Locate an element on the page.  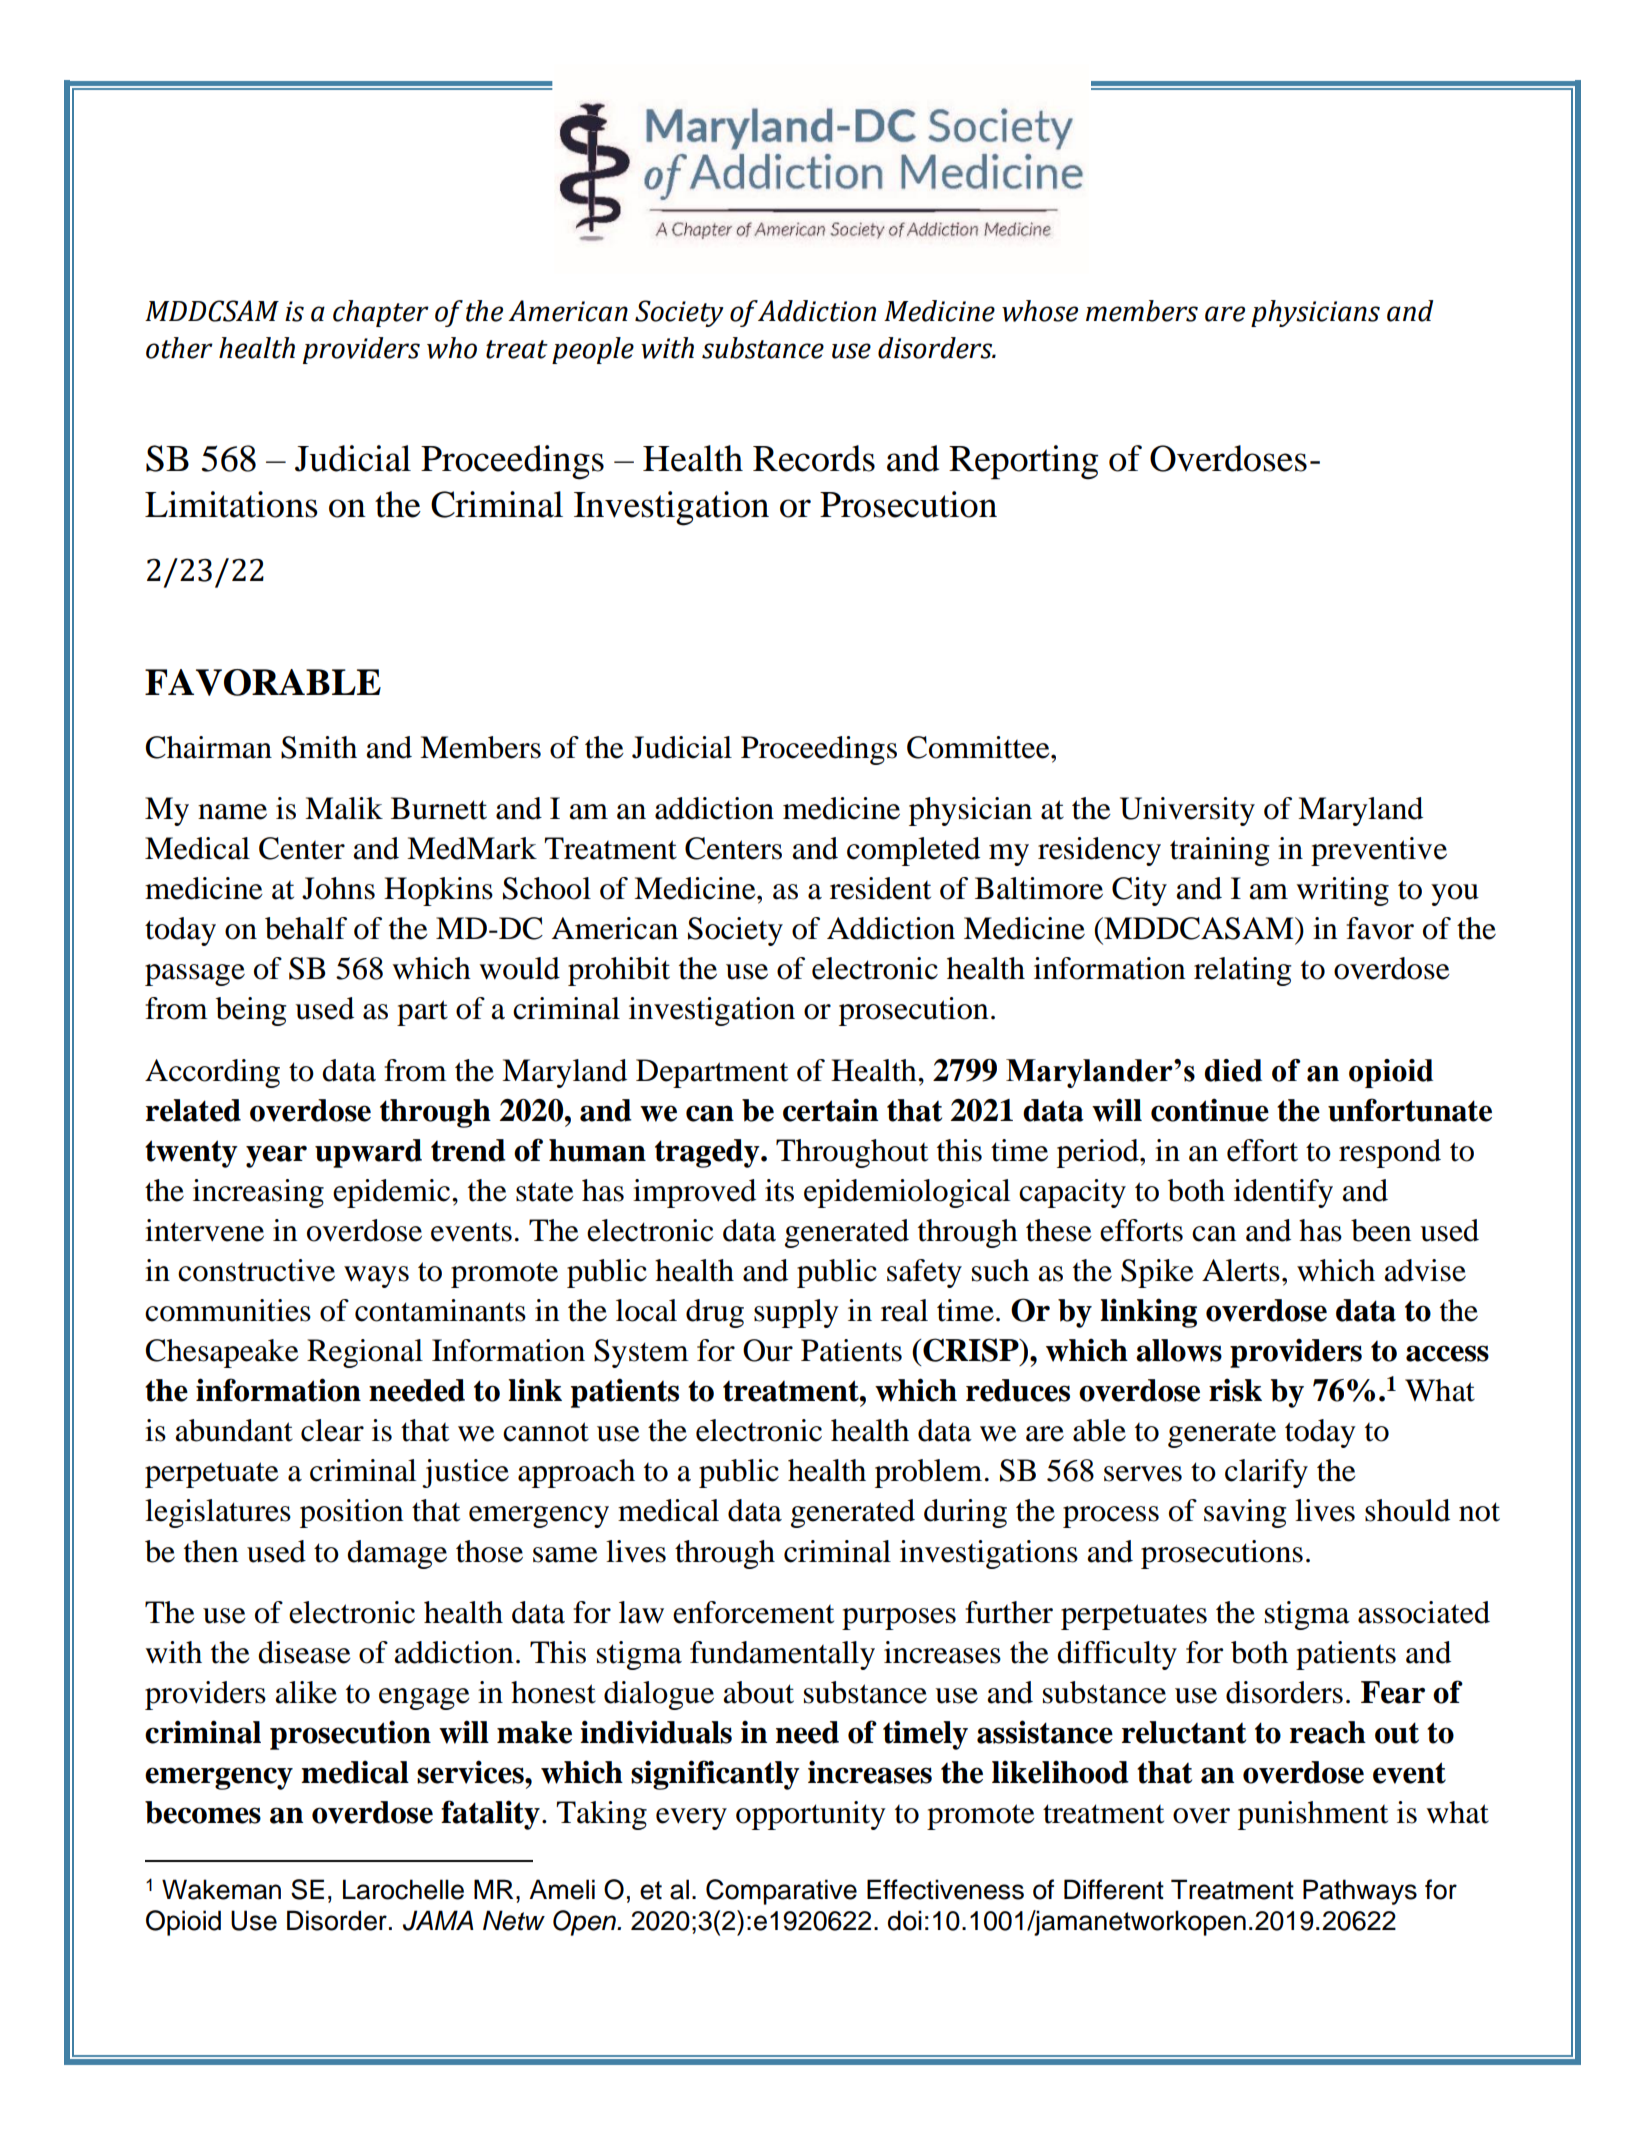
becomes is located at coordinates (203, 1812).
